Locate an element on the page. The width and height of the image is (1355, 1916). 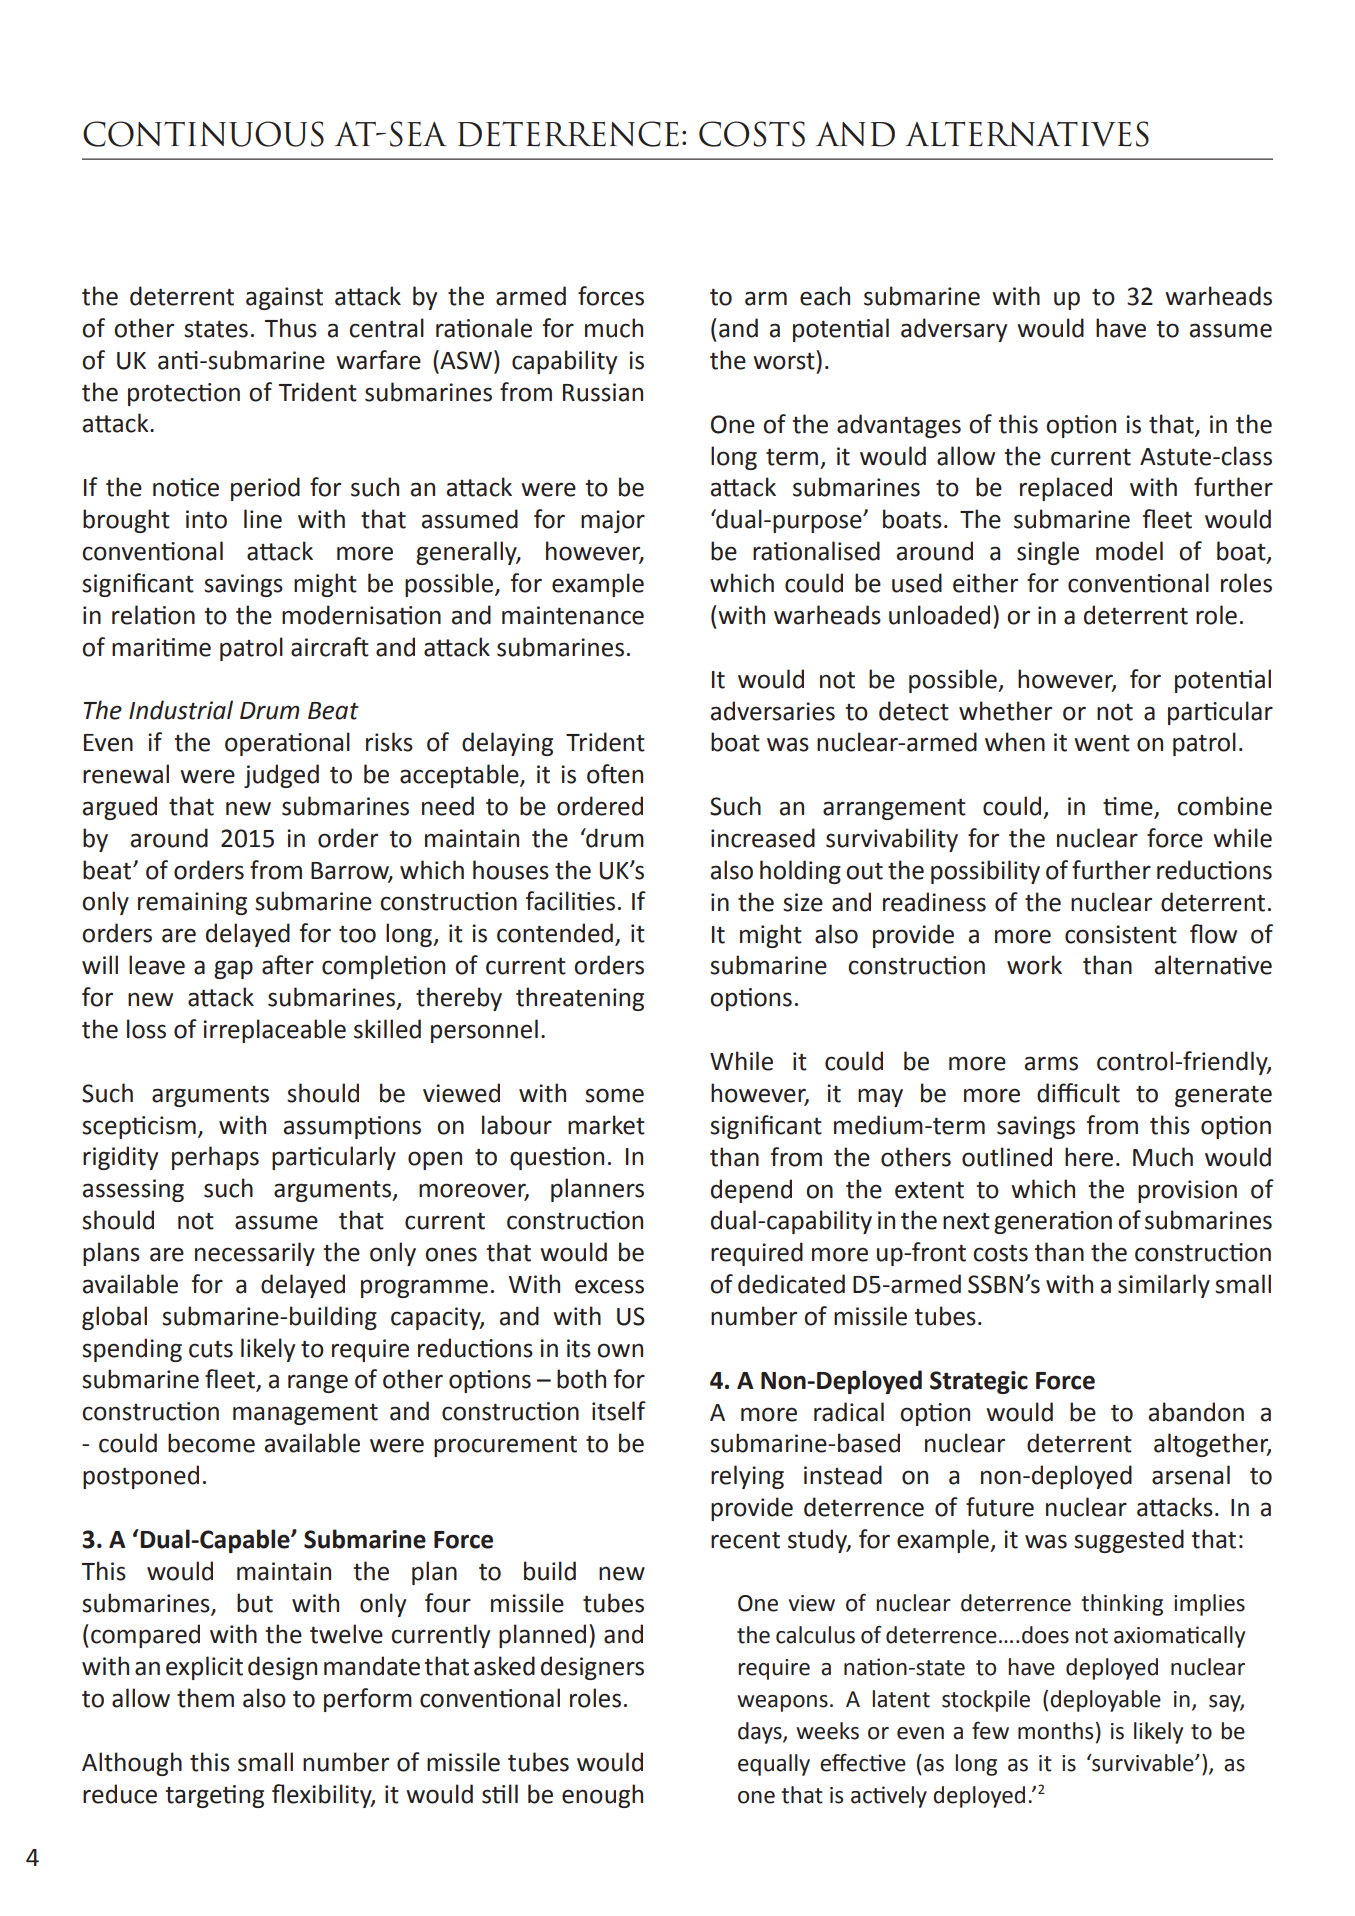
consistent is located at coordinates (1121, 934).
